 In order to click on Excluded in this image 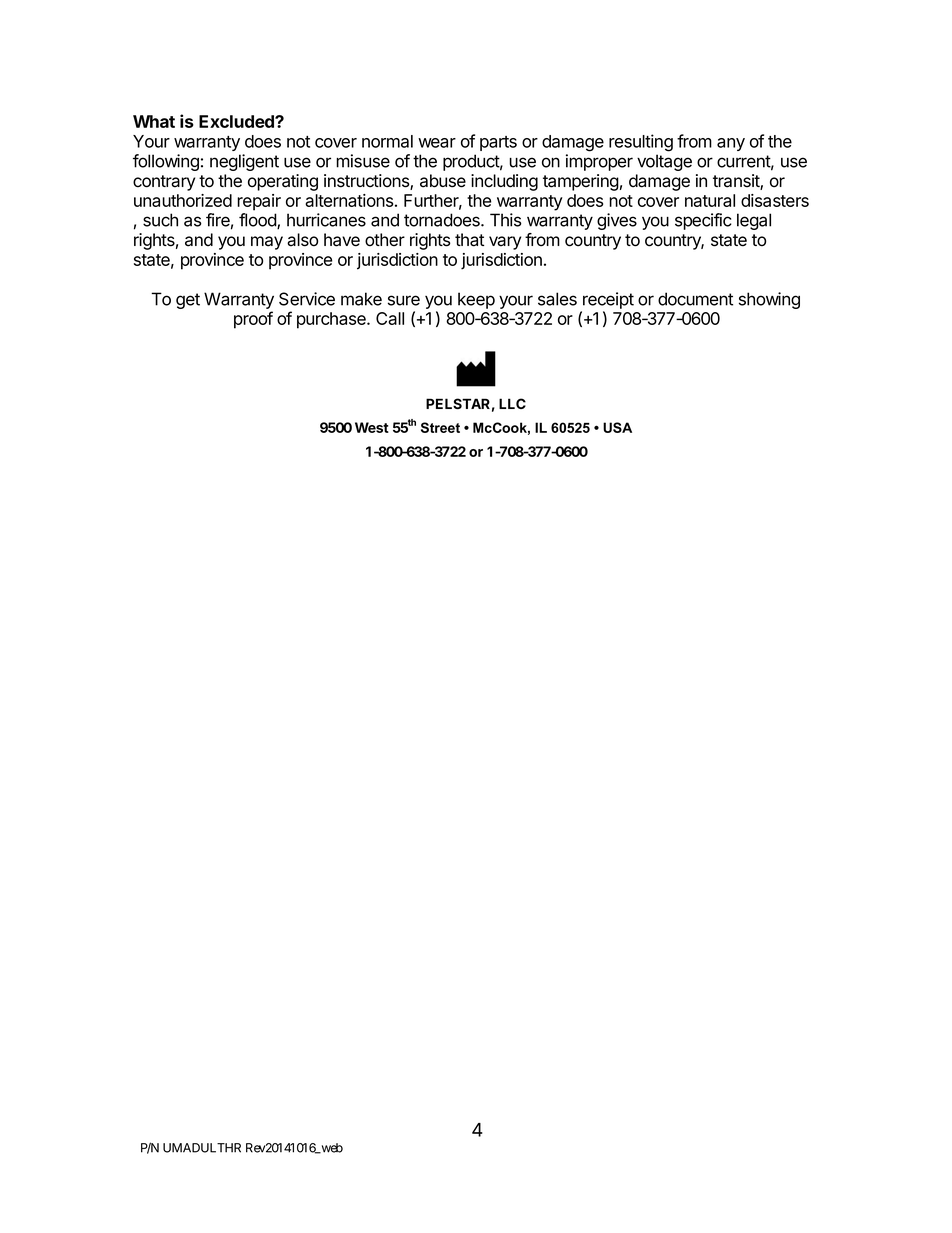, I will do `click(237, 121)`.
